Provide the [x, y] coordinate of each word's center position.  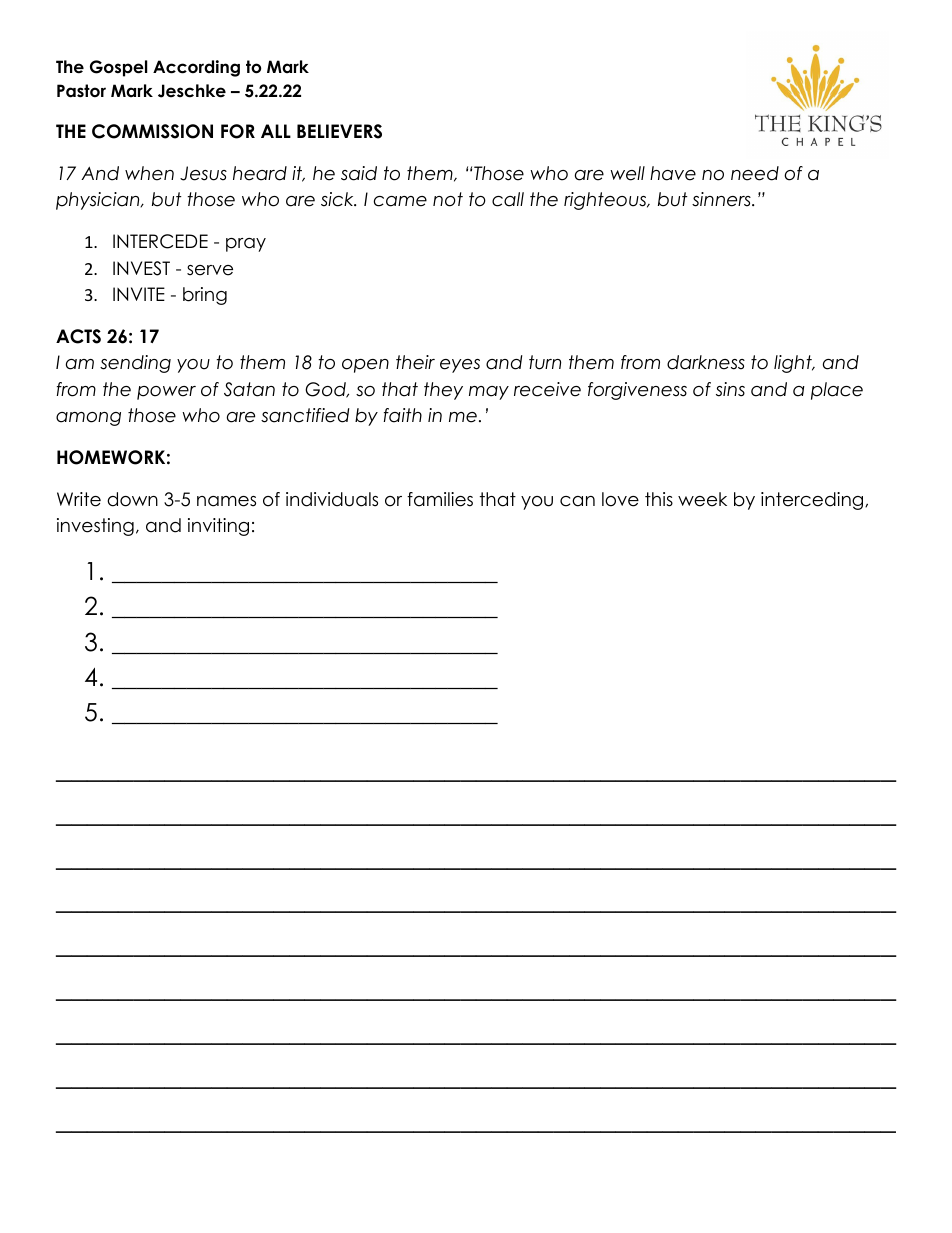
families [440, 499]
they [443, 391]
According [196, 68]
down [132, 499]
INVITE [139, 294]
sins [730, 389]
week [702, 499]
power [166, 393]
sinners [722, 199]
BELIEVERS [339, 131]
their [415, 362]
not [448, 199]
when [149, 173]
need [755, 173]
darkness [706, 362]
